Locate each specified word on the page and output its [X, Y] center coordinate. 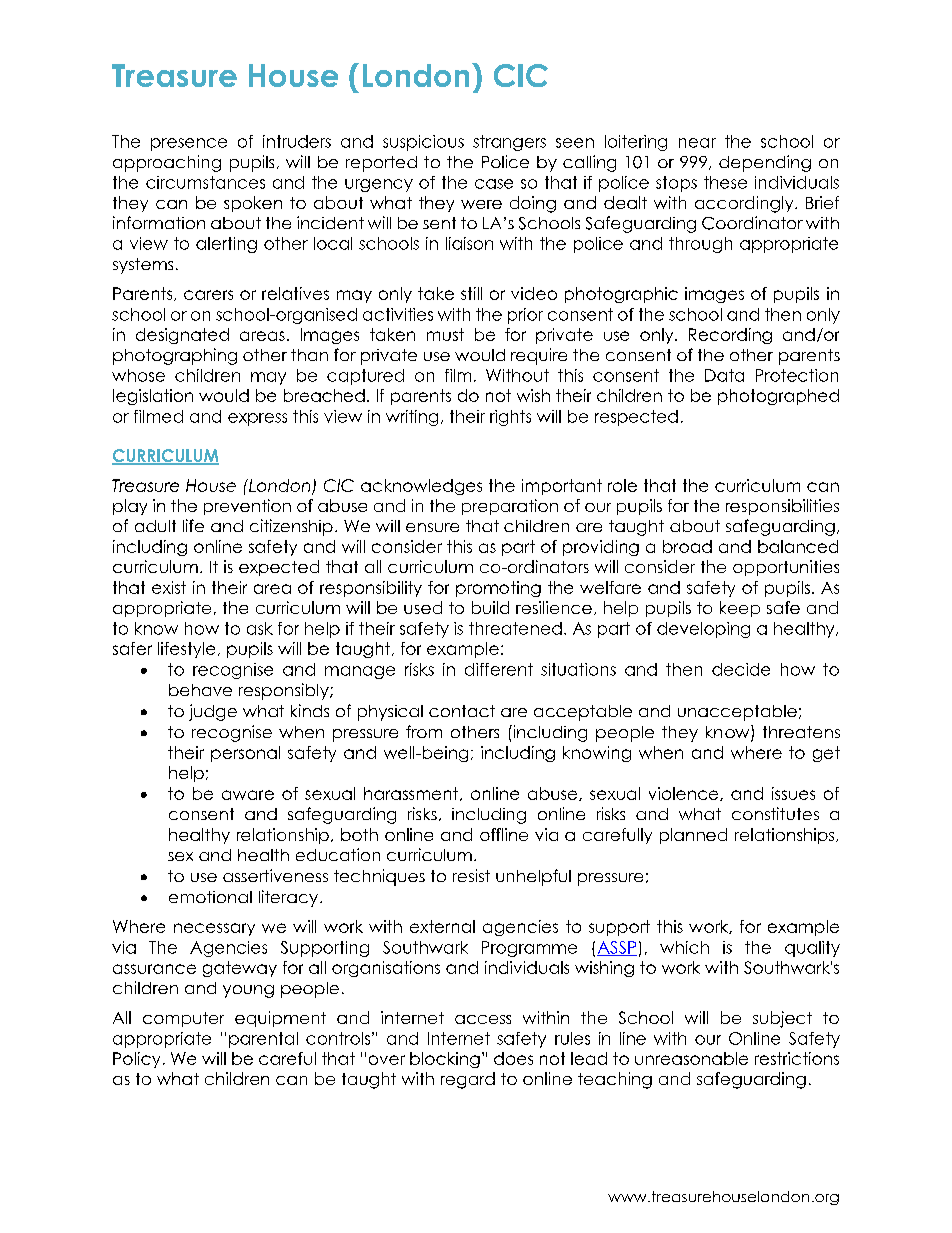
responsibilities [782, 507]
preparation [510, 507]
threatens [801, 732]
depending [765, 163]
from [424, 731]
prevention [247, 507]
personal [245, 754]
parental [263, 1040]
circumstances [205, 182]
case [494, 184]
